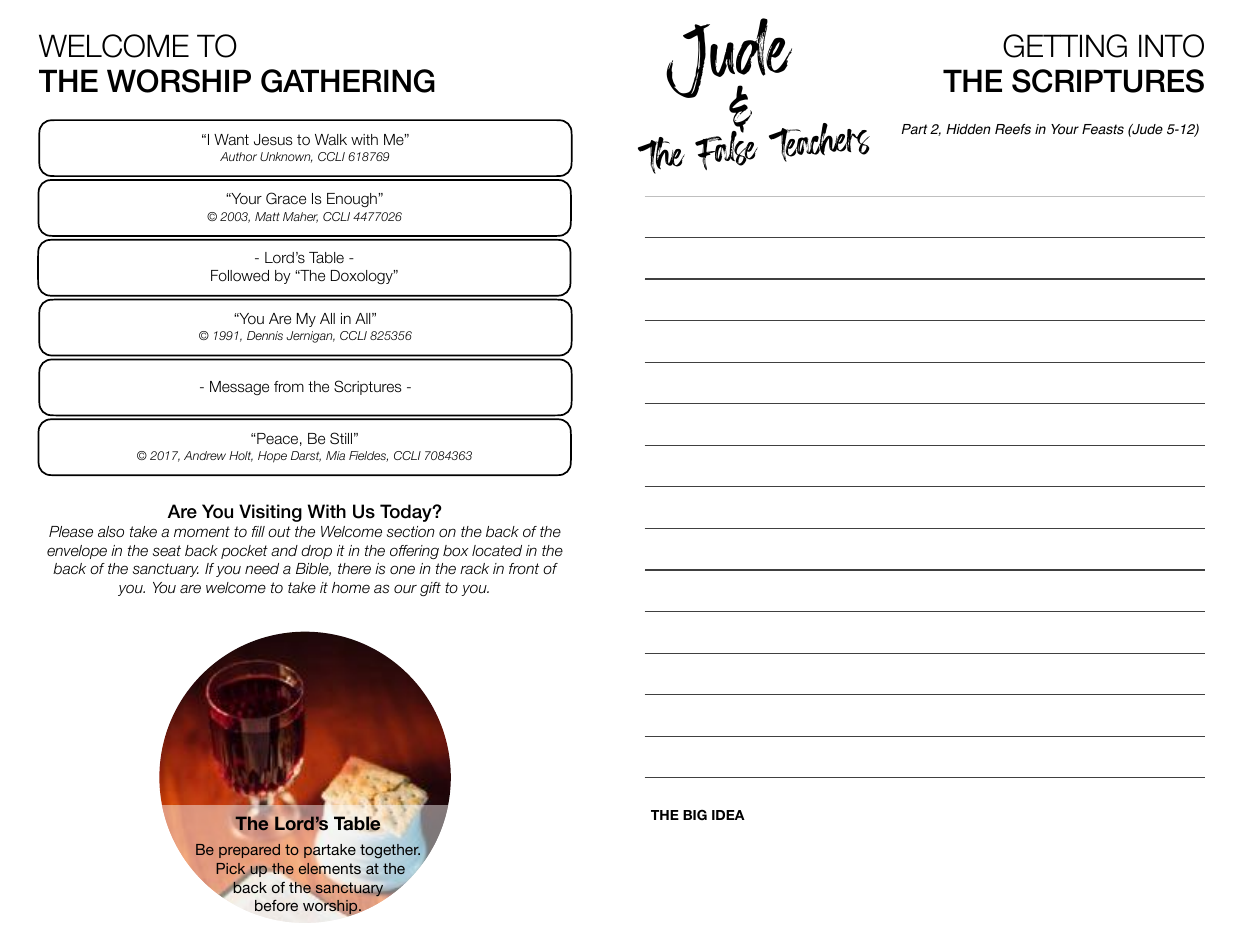 Image resolution: width=1233 pixels, height=952 pixels. I want to click on Andrew, so click(205, 455).
